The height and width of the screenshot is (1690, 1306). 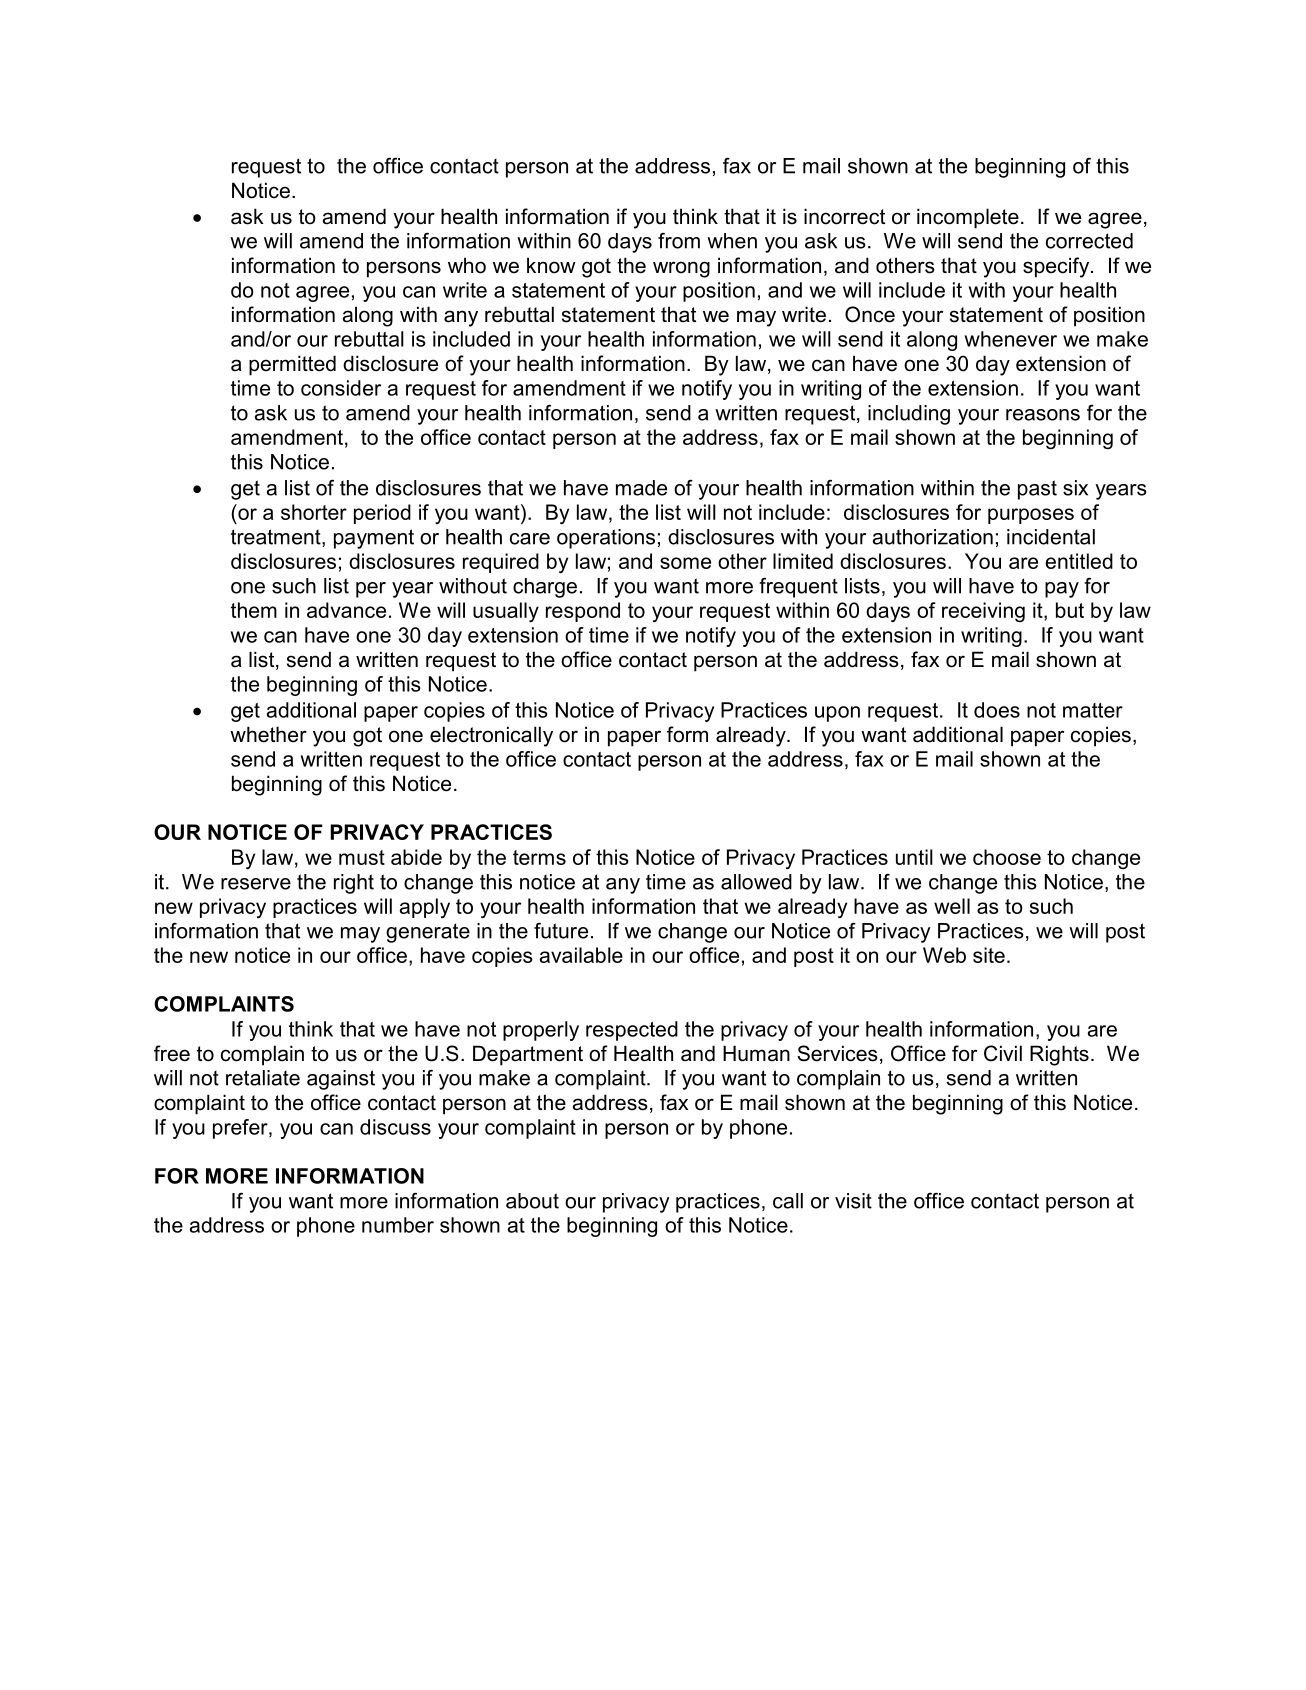 I want to click on respond, so click(x=583, y=612).
